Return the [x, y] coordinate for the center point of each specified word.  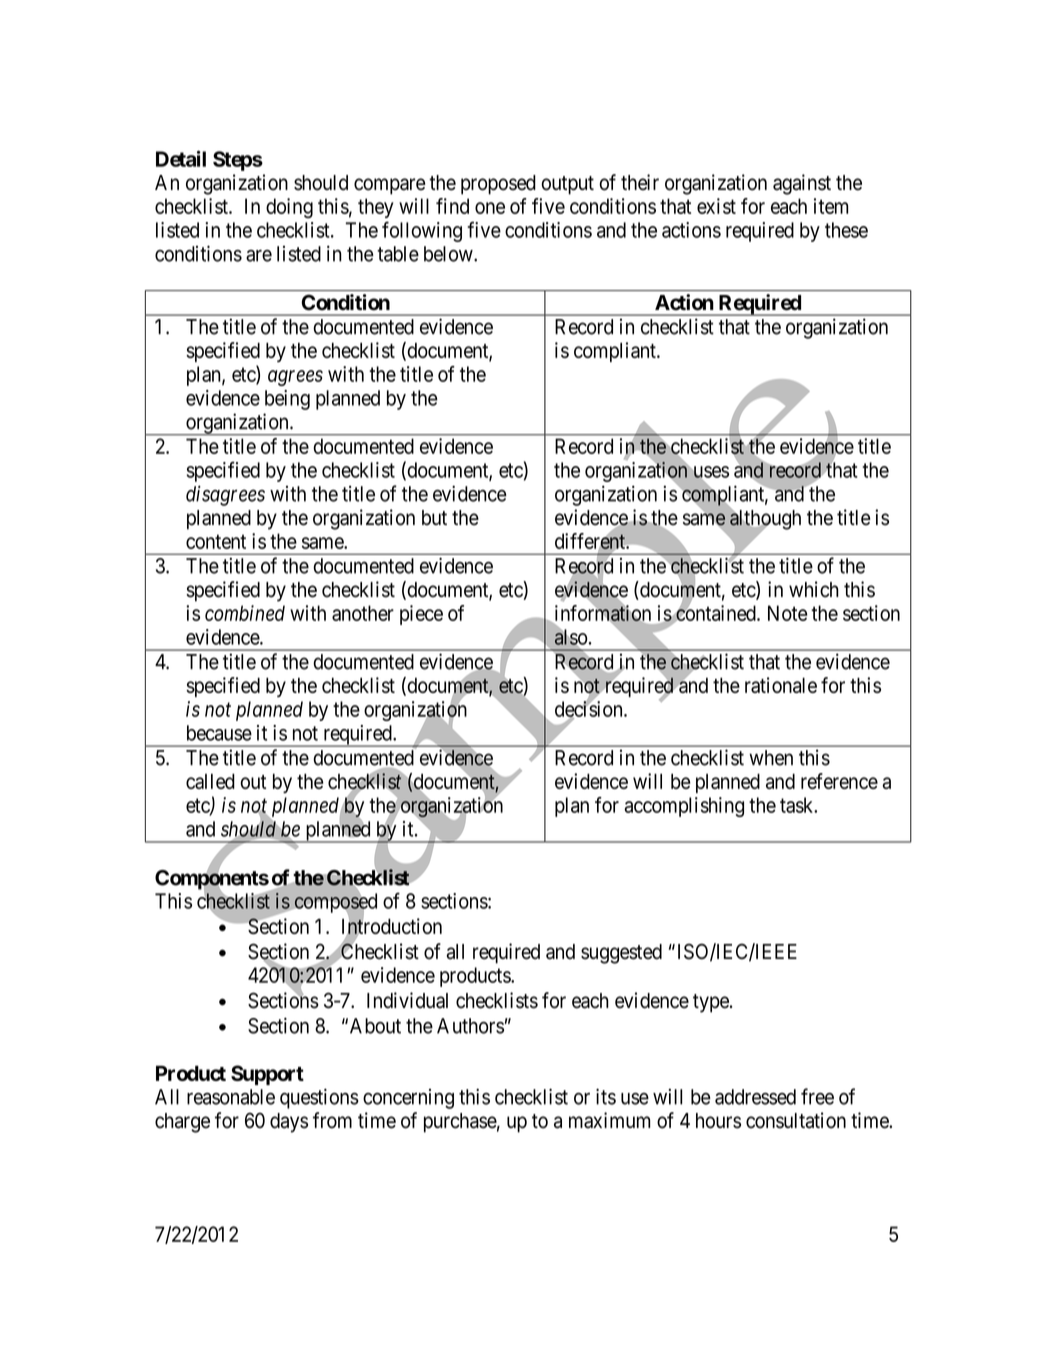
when [771, 758]
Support [267, 1075]
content [216, 541]
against [802, 184]
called [210, 781]
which [814, 589]
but [434, 518]
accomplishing [684, 807]
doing [289, 208]
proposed [498, 185]
